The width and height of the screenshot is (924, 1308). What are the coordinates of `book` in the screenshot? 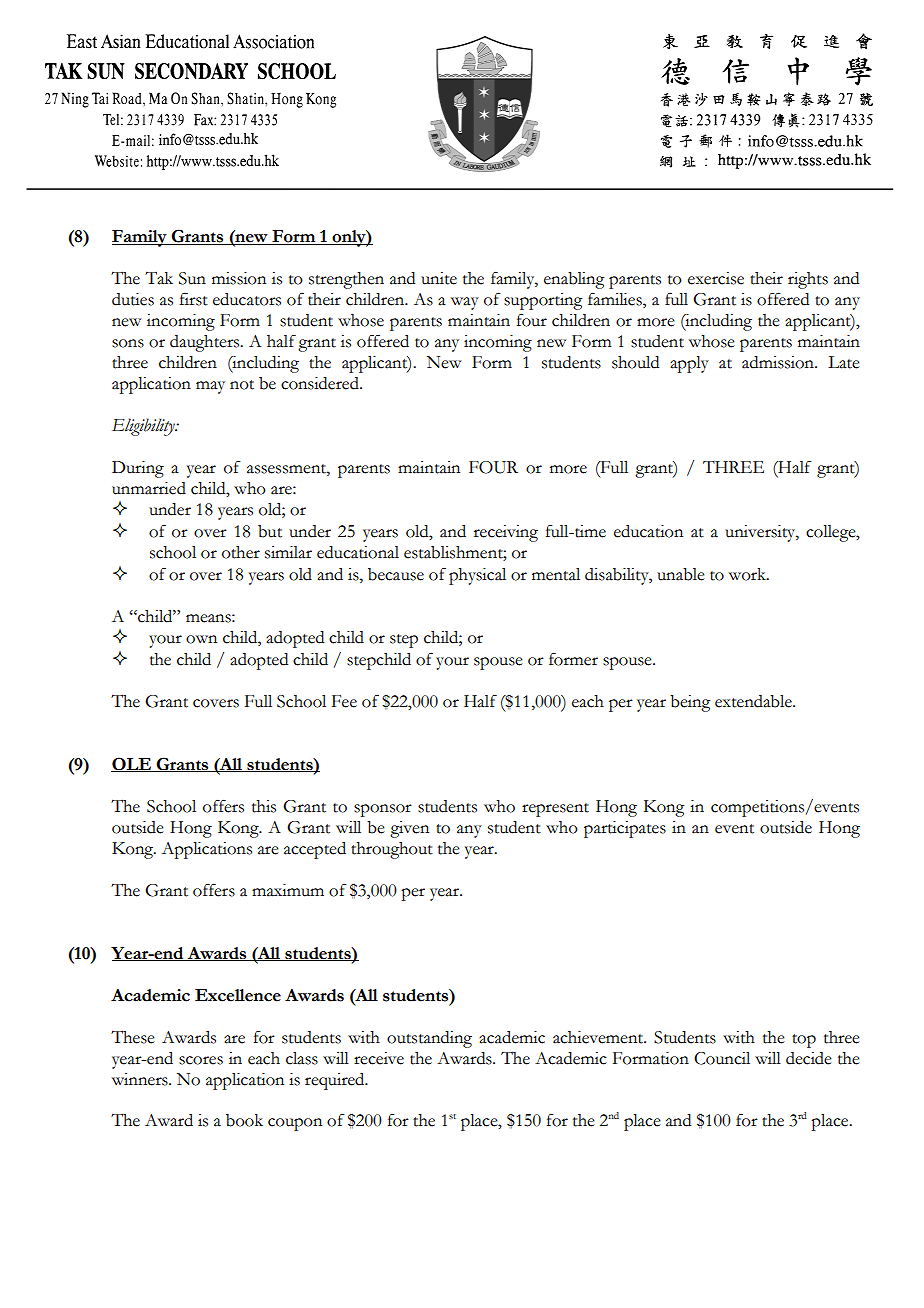 It's located at (244, 1120).
